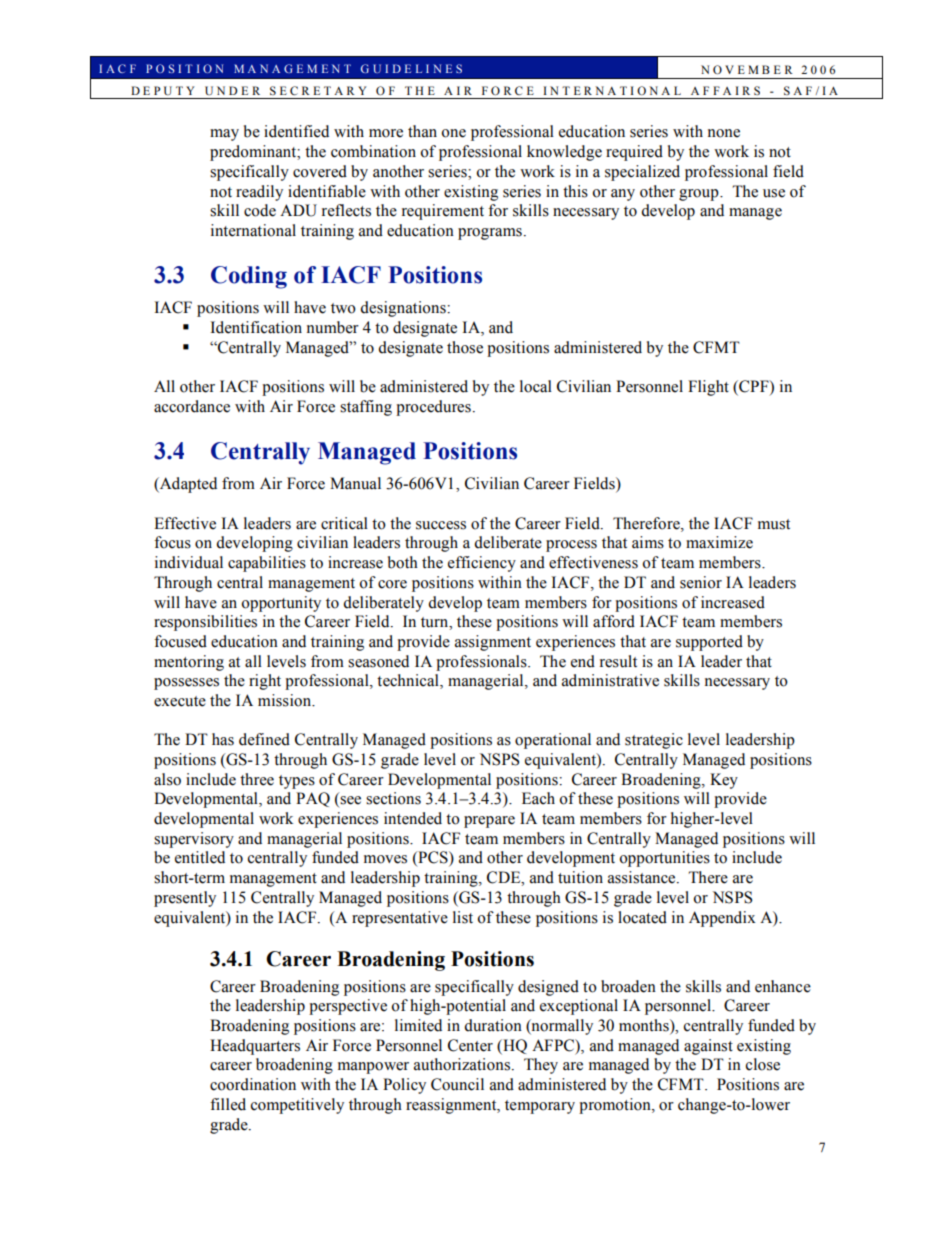  I want to click on entitled, so click(200, 857).
